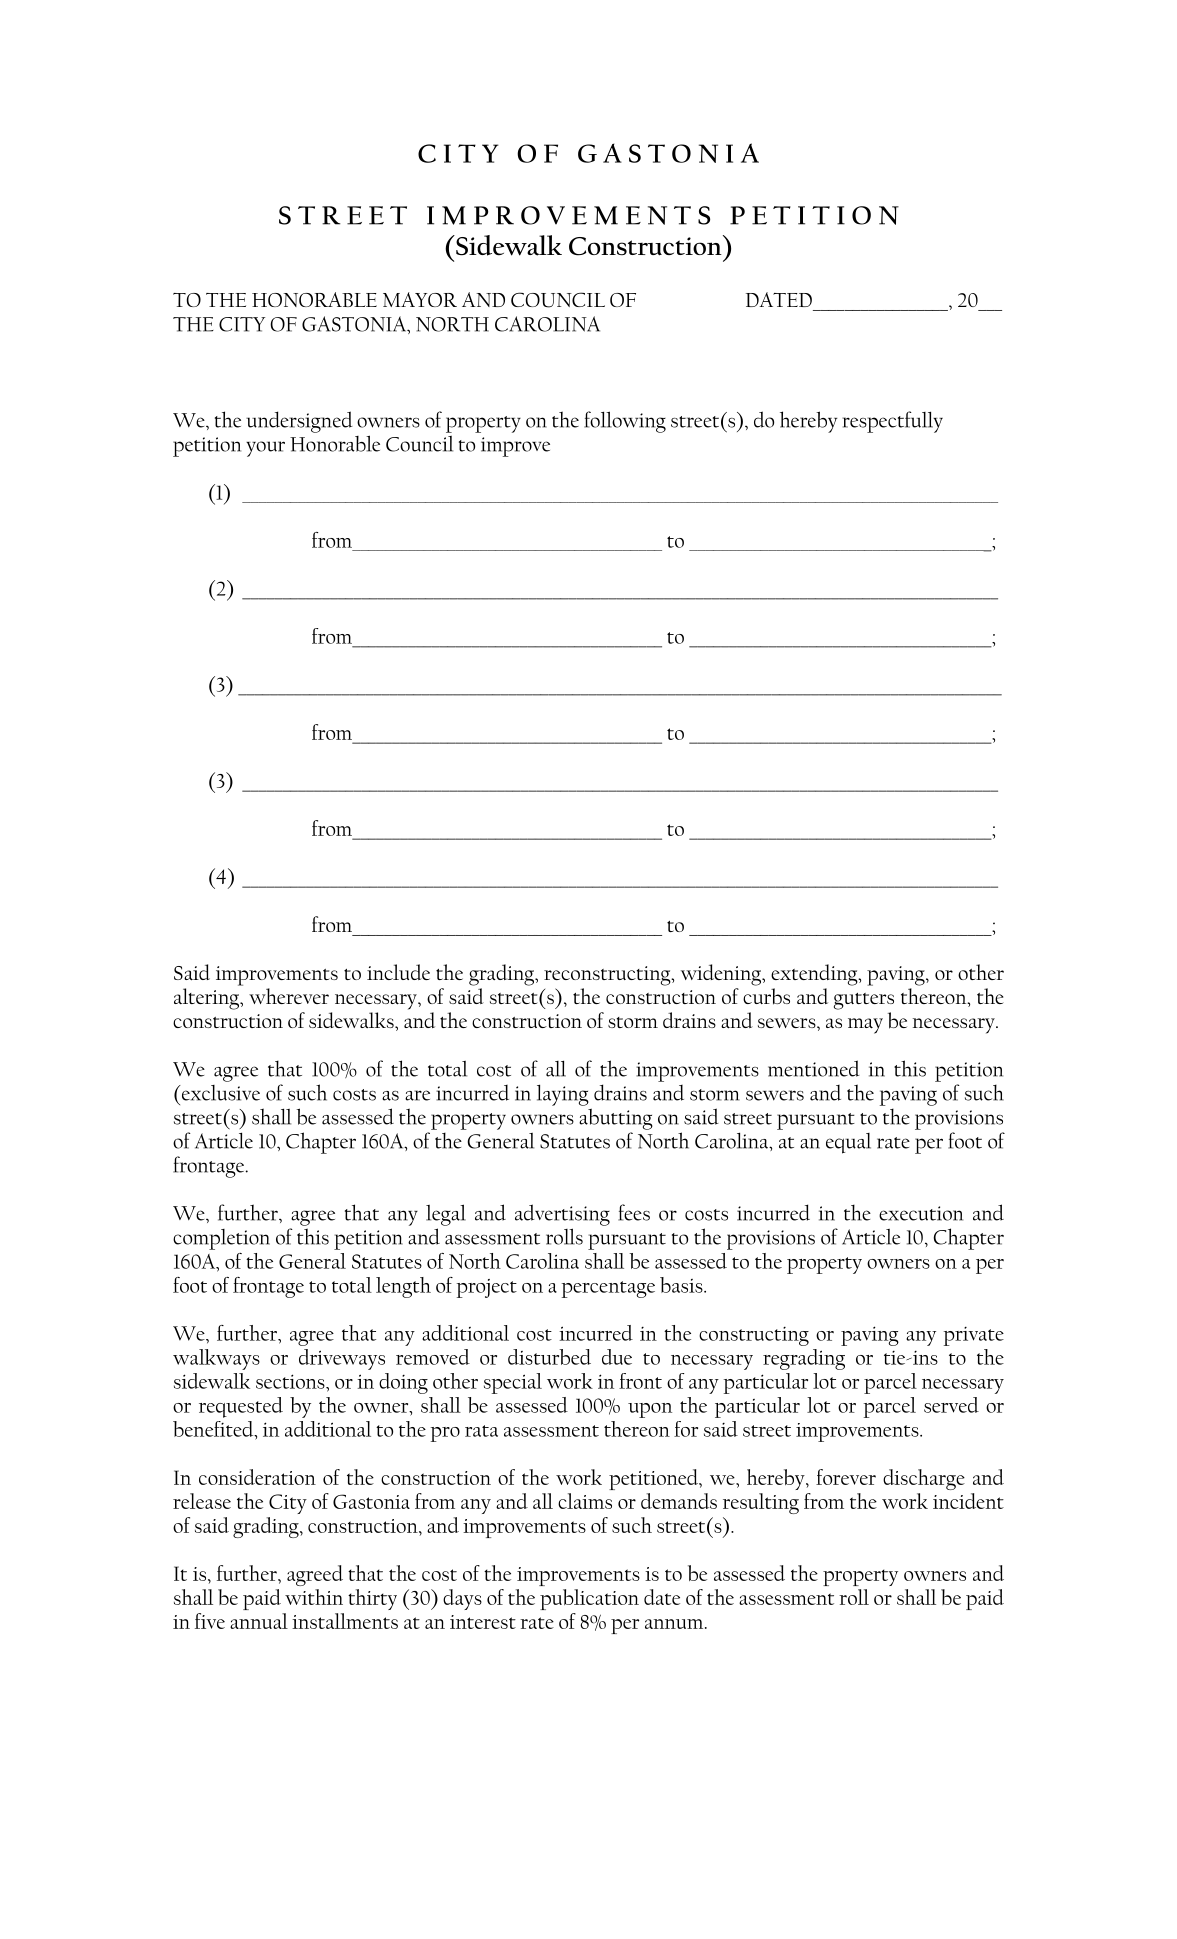  Describe the element at coordinates (398, 972) in the screenshot. I see `include` at that location.
